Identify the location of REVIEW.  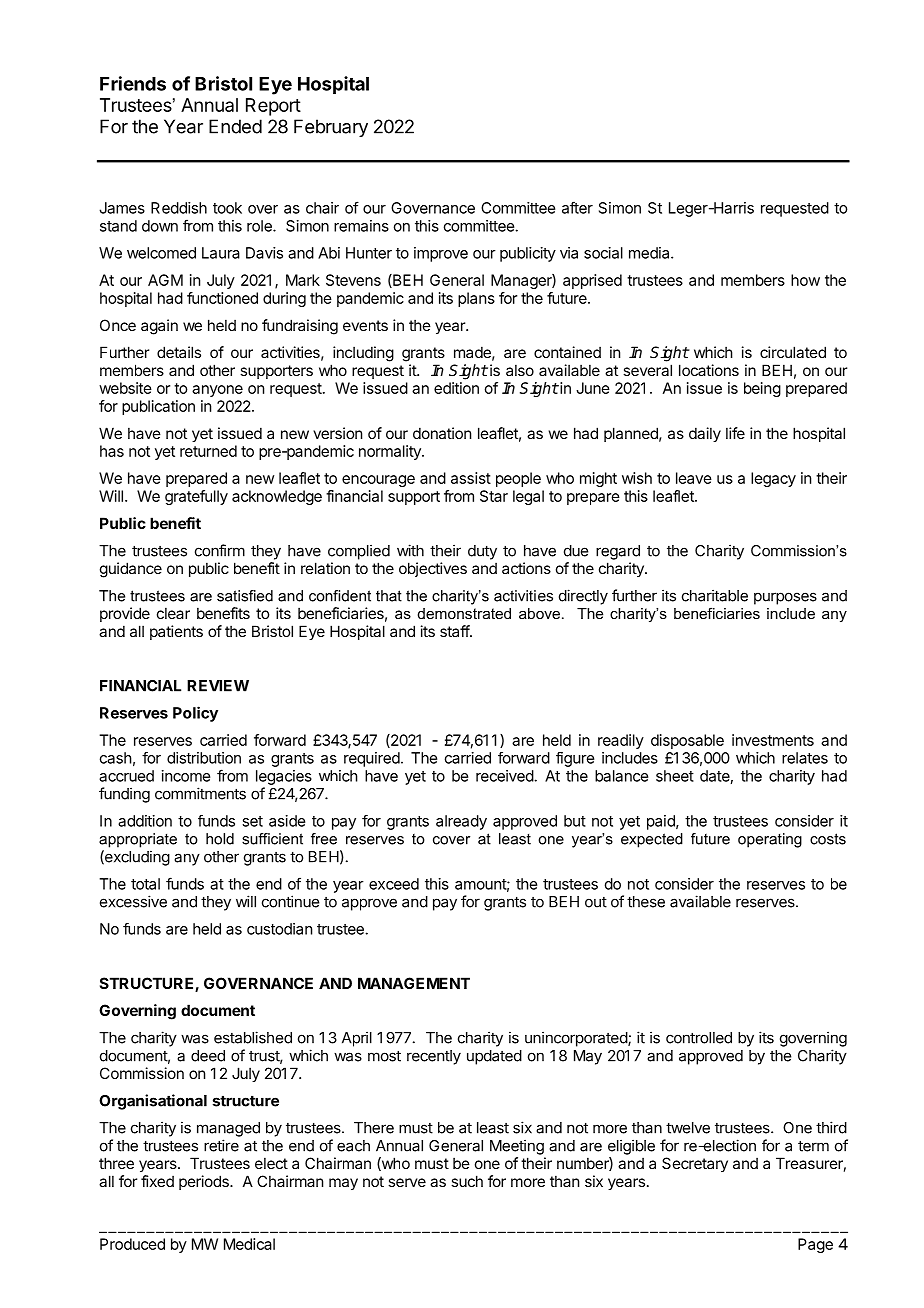
(218, 686).
